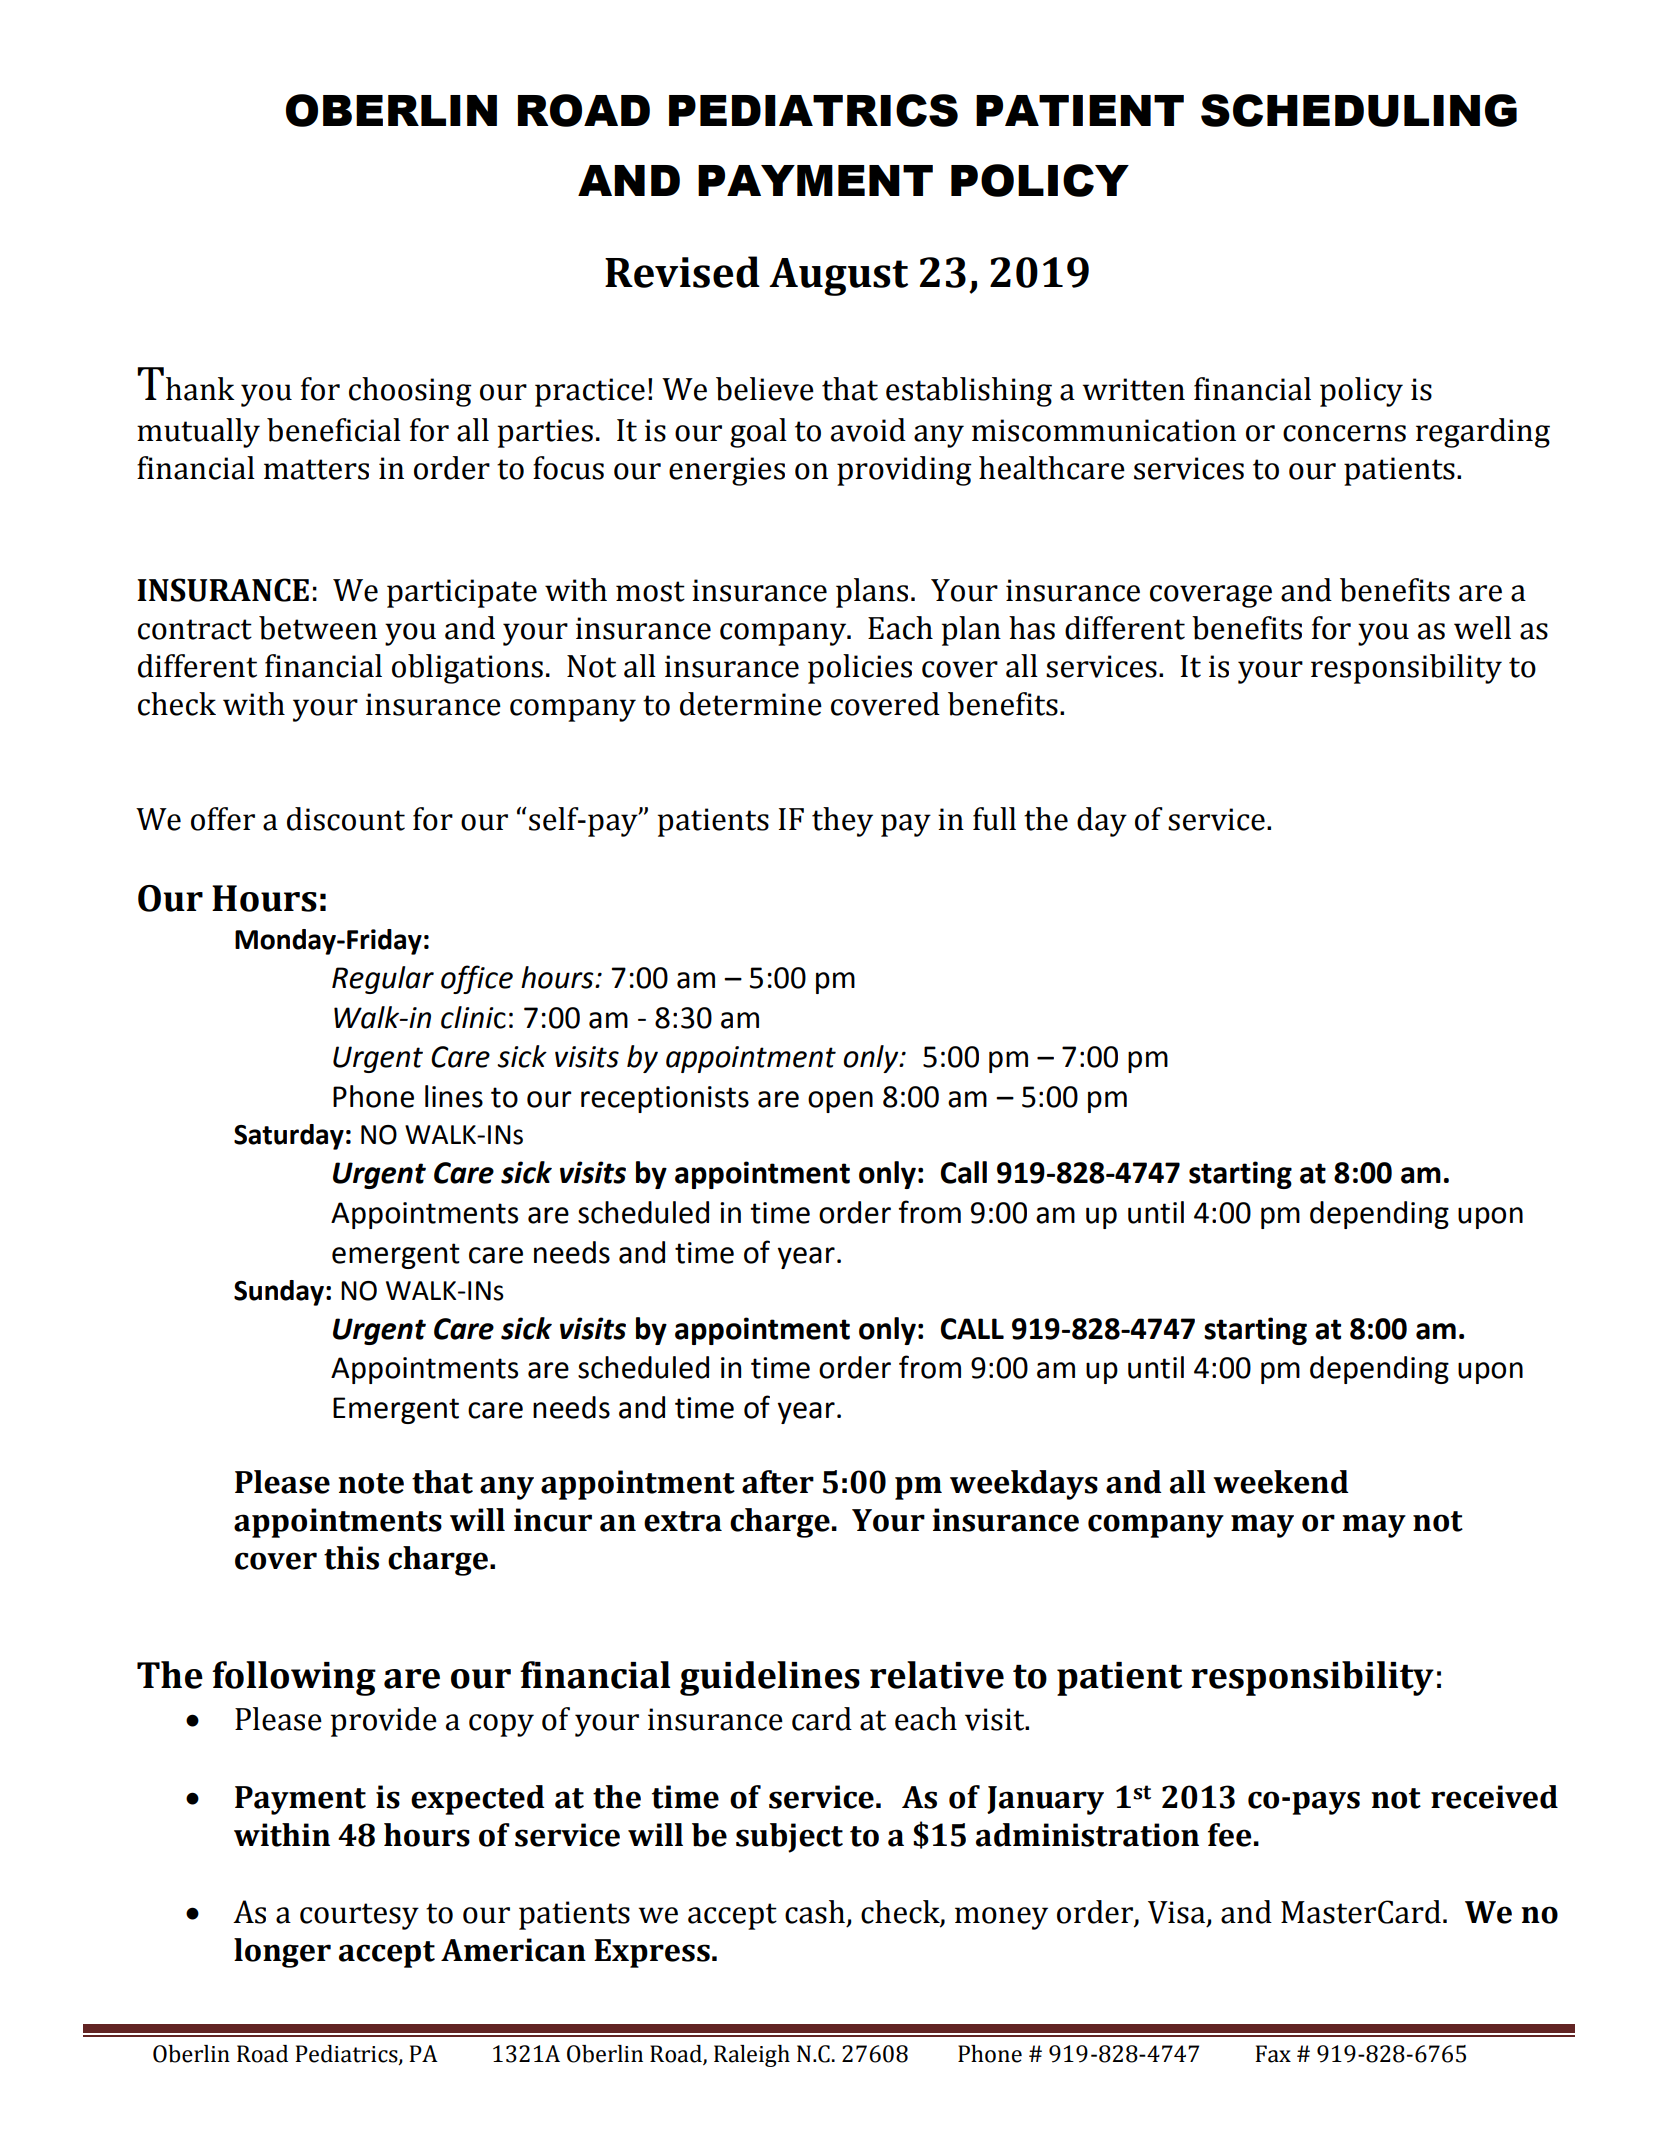 This screenshot has height=2143, width=1656. I want to click on policies, so click(860, 669).
